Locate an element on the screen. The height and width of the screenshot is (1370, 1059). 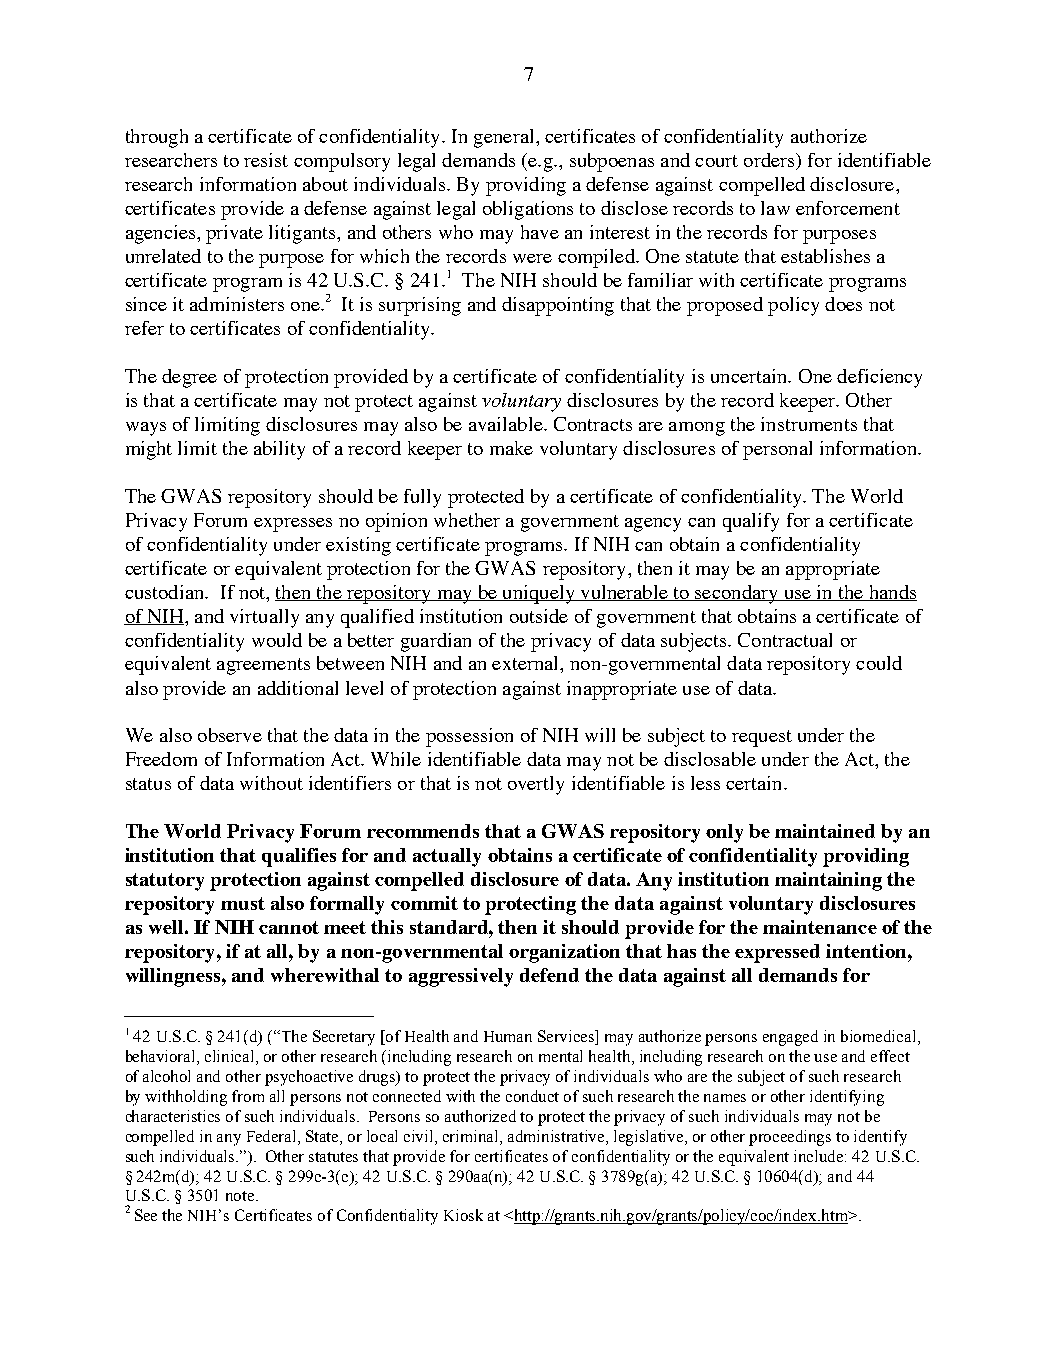
general is located at coordinates (505, 138).
